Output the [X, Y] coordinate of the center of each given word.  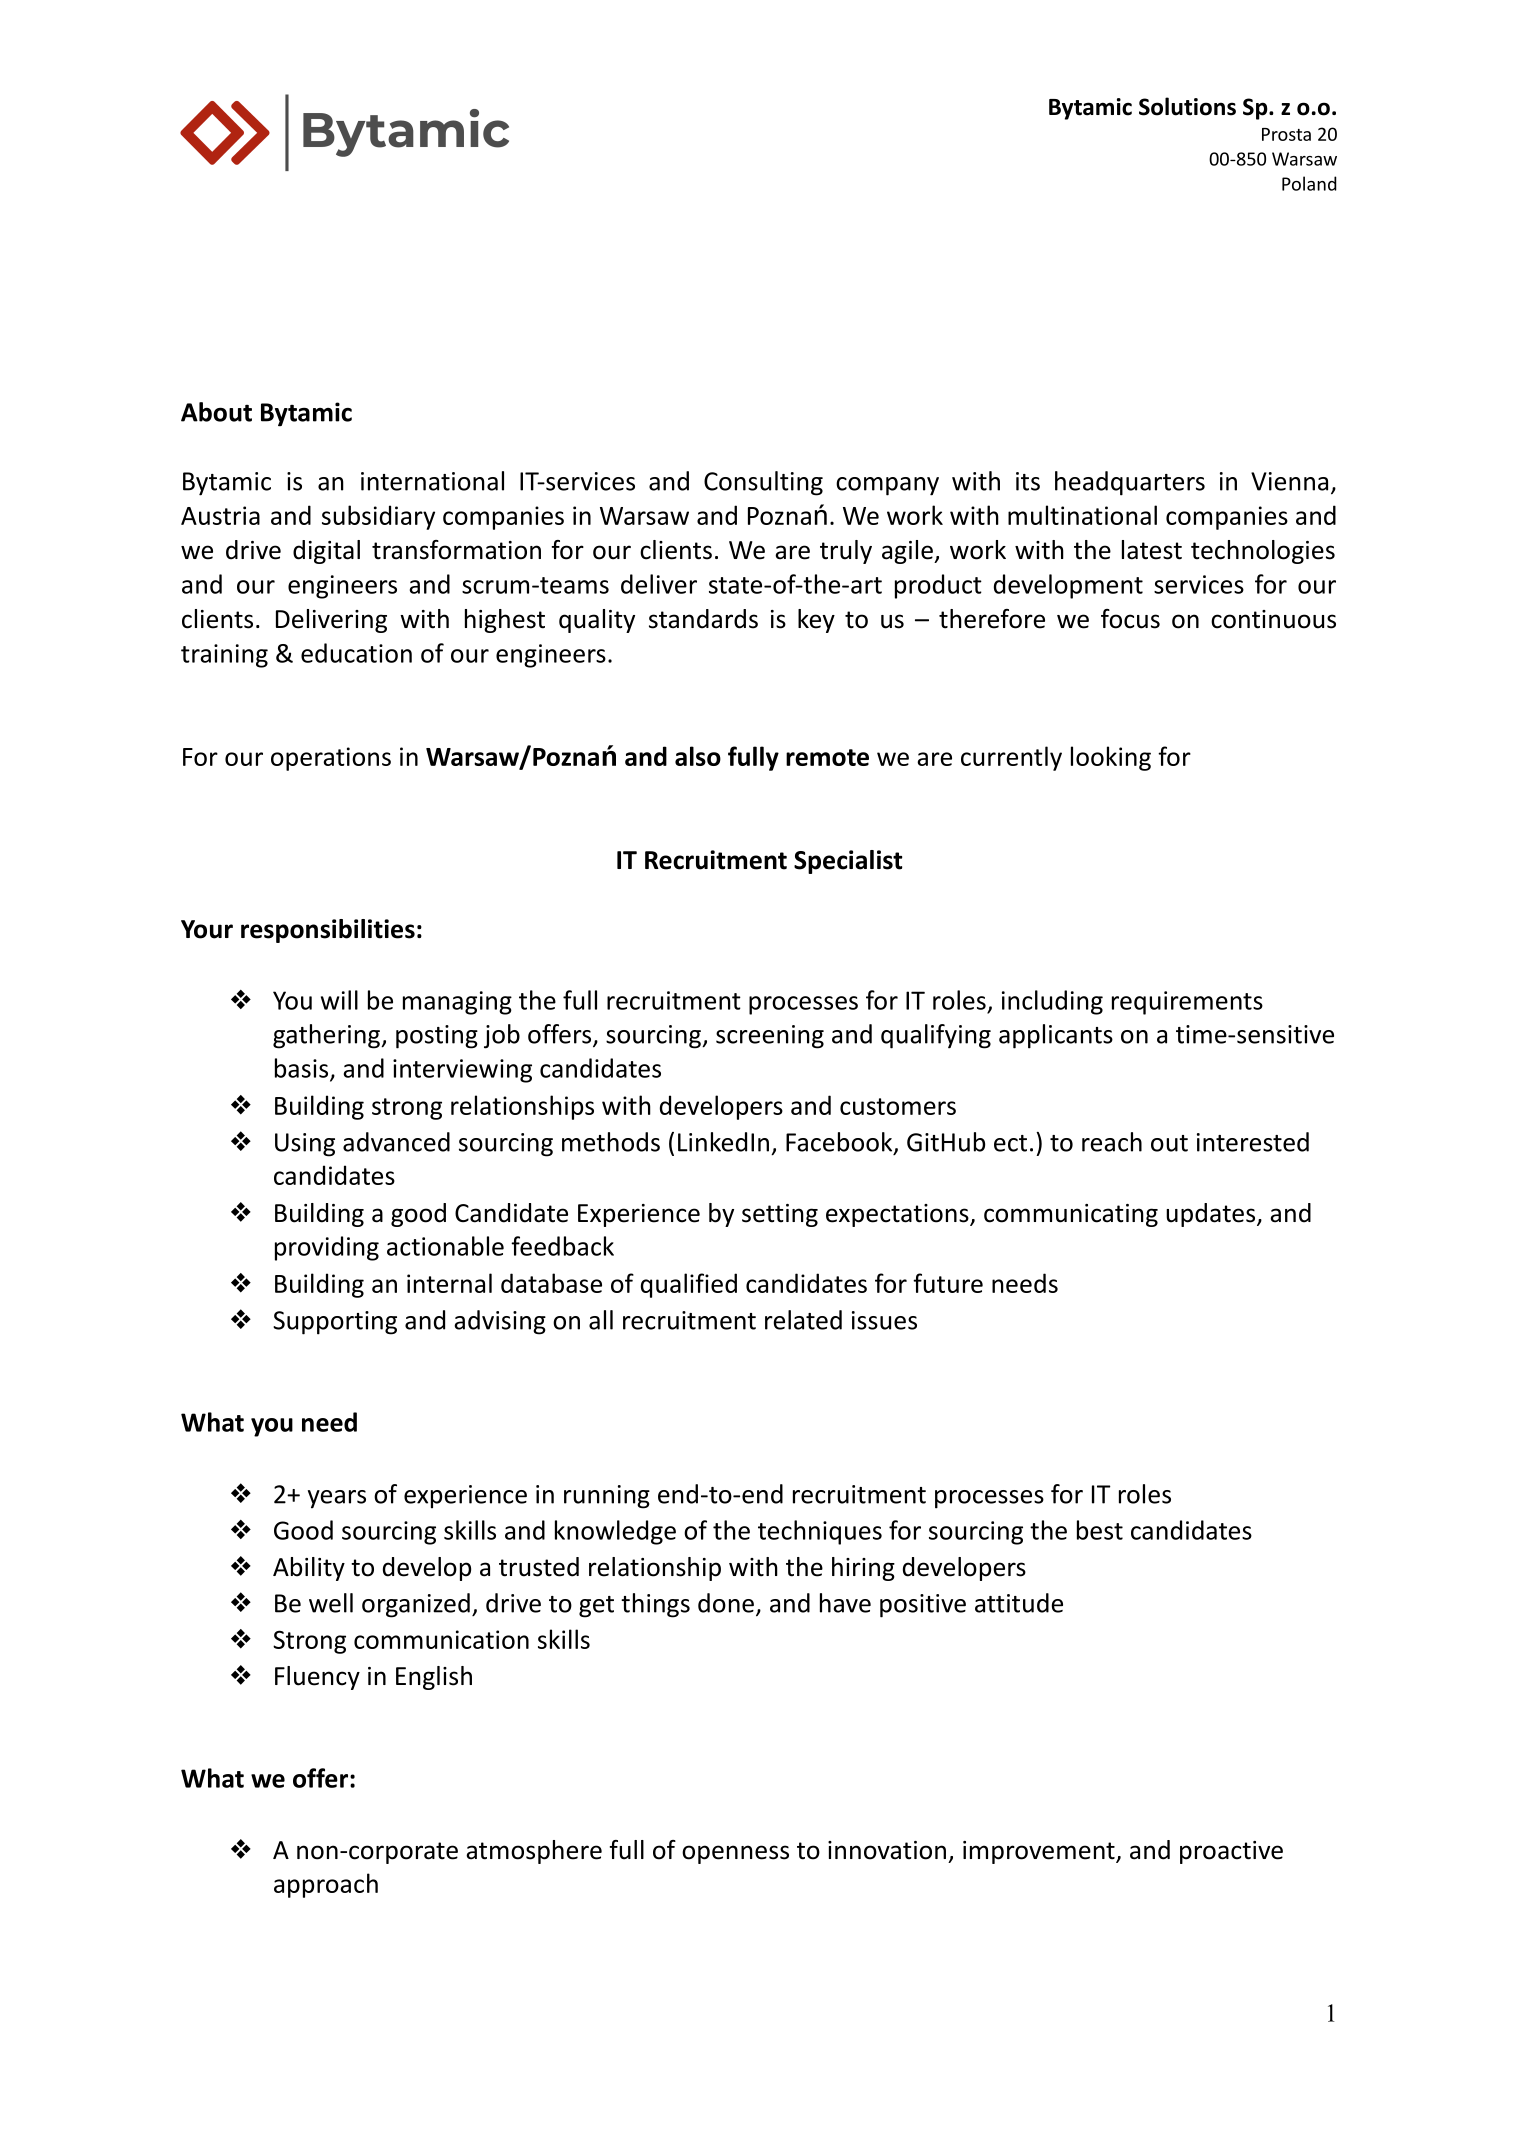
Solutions [1187, 106]
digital [326, 552]
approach [326, 1885]
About [216, 412]
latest [1152, 550]
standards [703, 619]
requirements [1187, 1003]
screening [770, 1037]
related [803, 1320]
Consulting [763, 483]
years [337, 1499]
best [1100, 1530]
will [339, 1000]
